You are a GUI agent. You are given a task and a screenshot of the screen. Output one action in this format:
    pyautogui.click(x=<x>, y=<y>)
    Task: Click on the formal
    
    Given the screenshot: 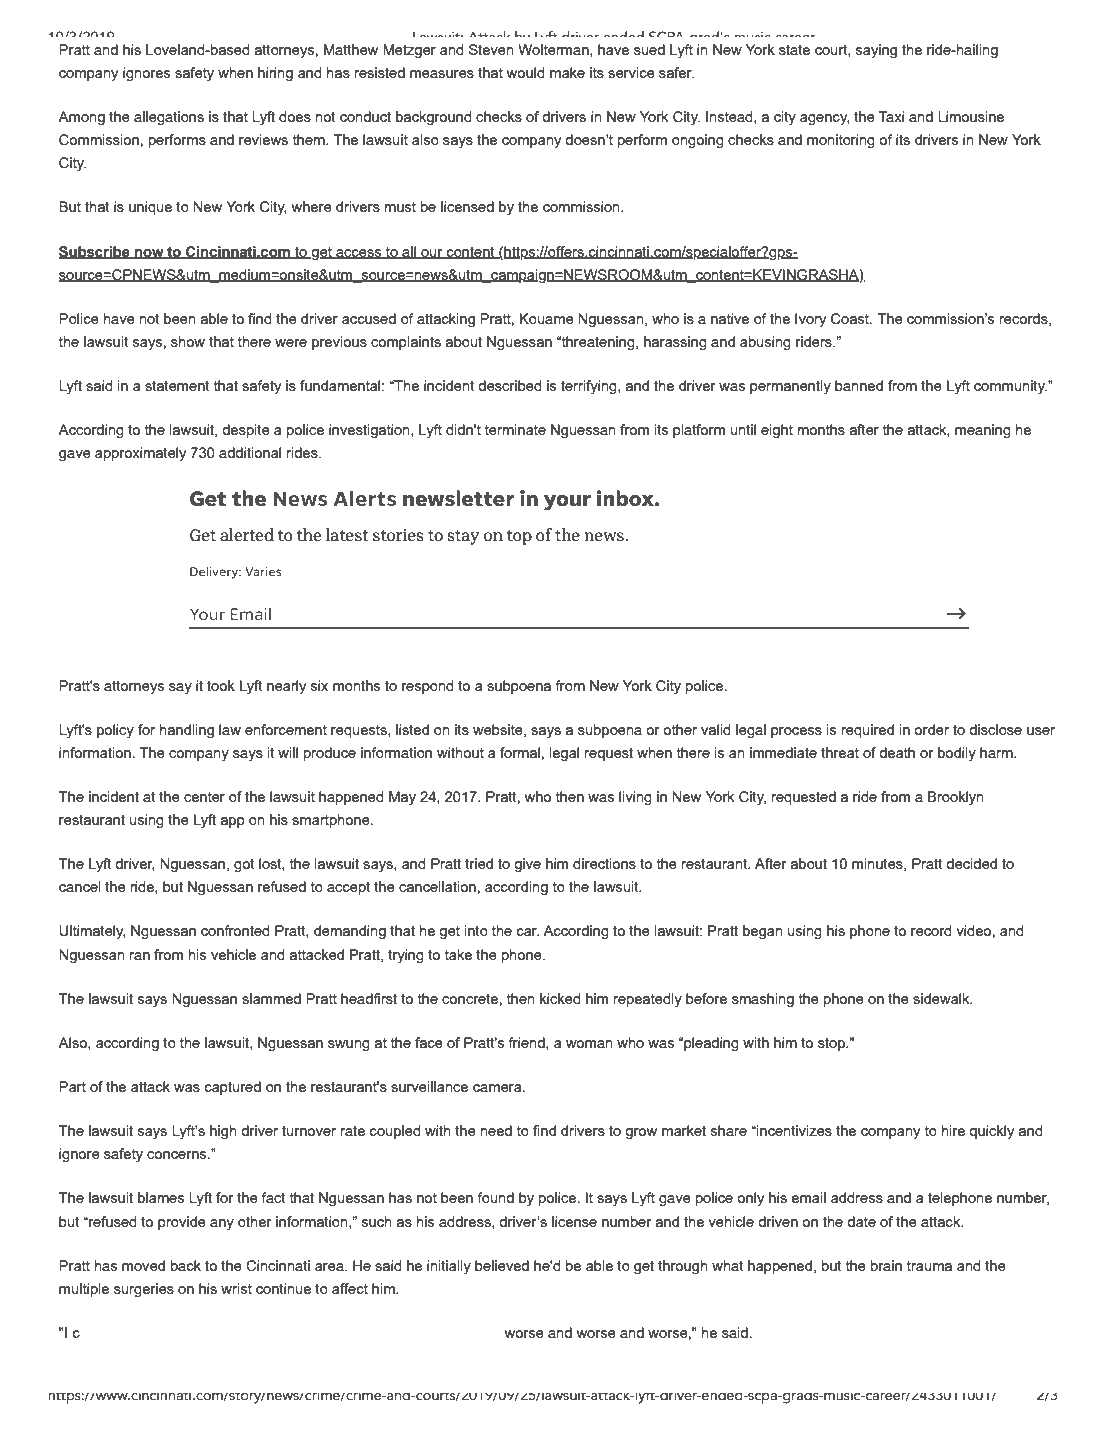 What is the action you would take?
    pyautogui.click(x=520, y=752)
